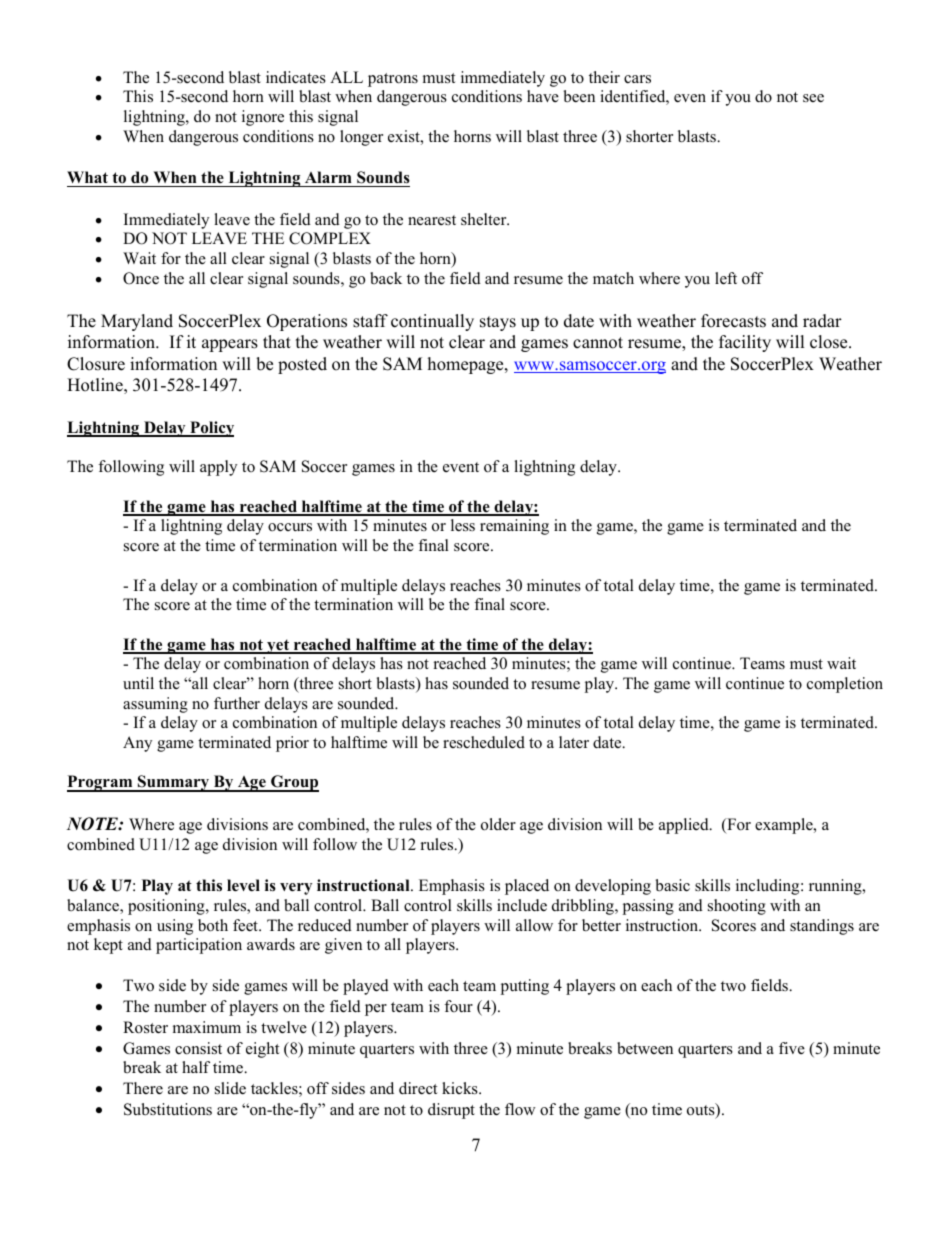  I want to click on There, so click(143, 1088).
